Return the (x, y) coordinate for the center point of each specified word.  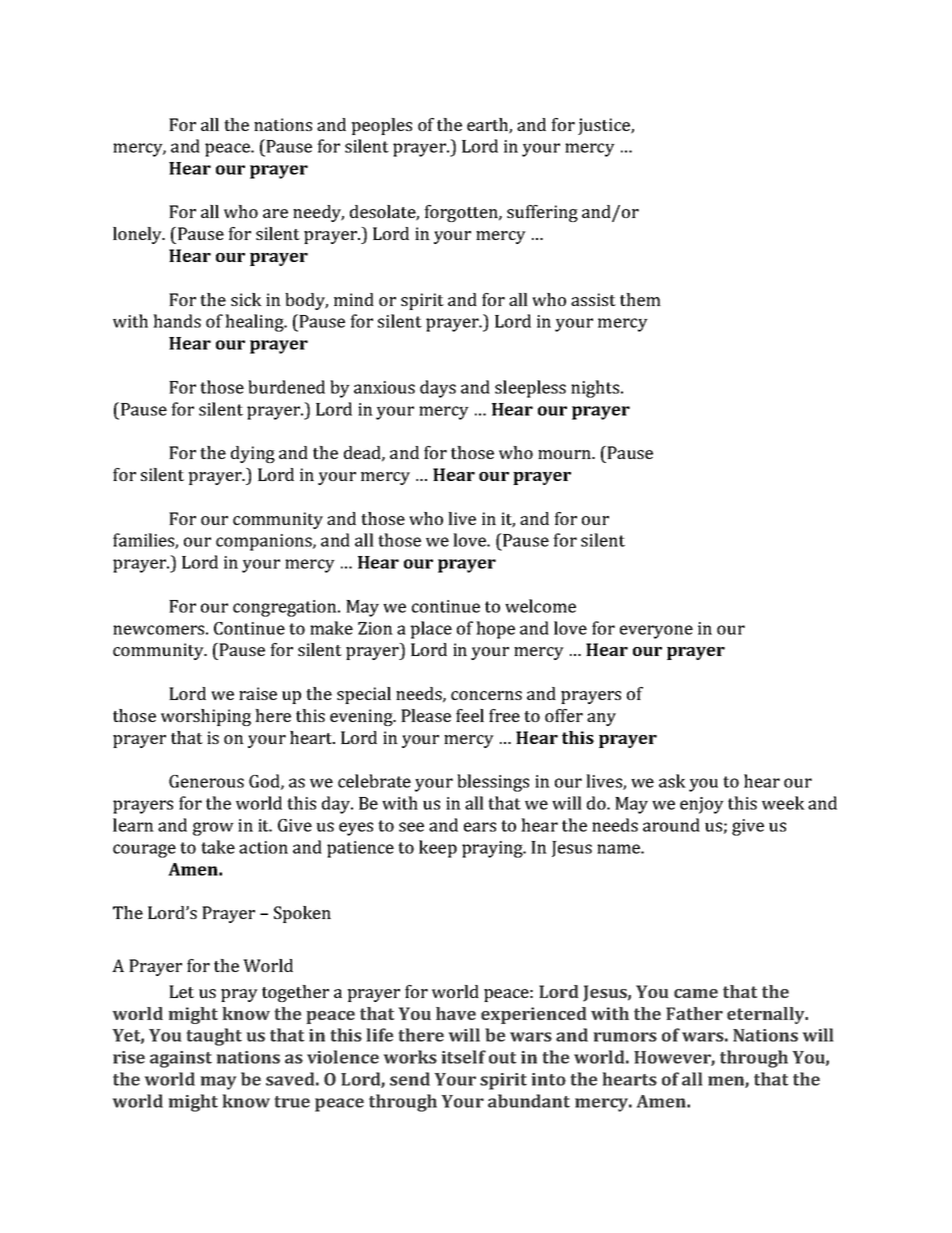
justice (605, 126)
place (431, 630)
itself (464, 1057)
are (275, 213)
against (181, 1059)
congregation (286, 608)
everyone (656, 632)
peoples (381, 126)
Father (694, 1013)
